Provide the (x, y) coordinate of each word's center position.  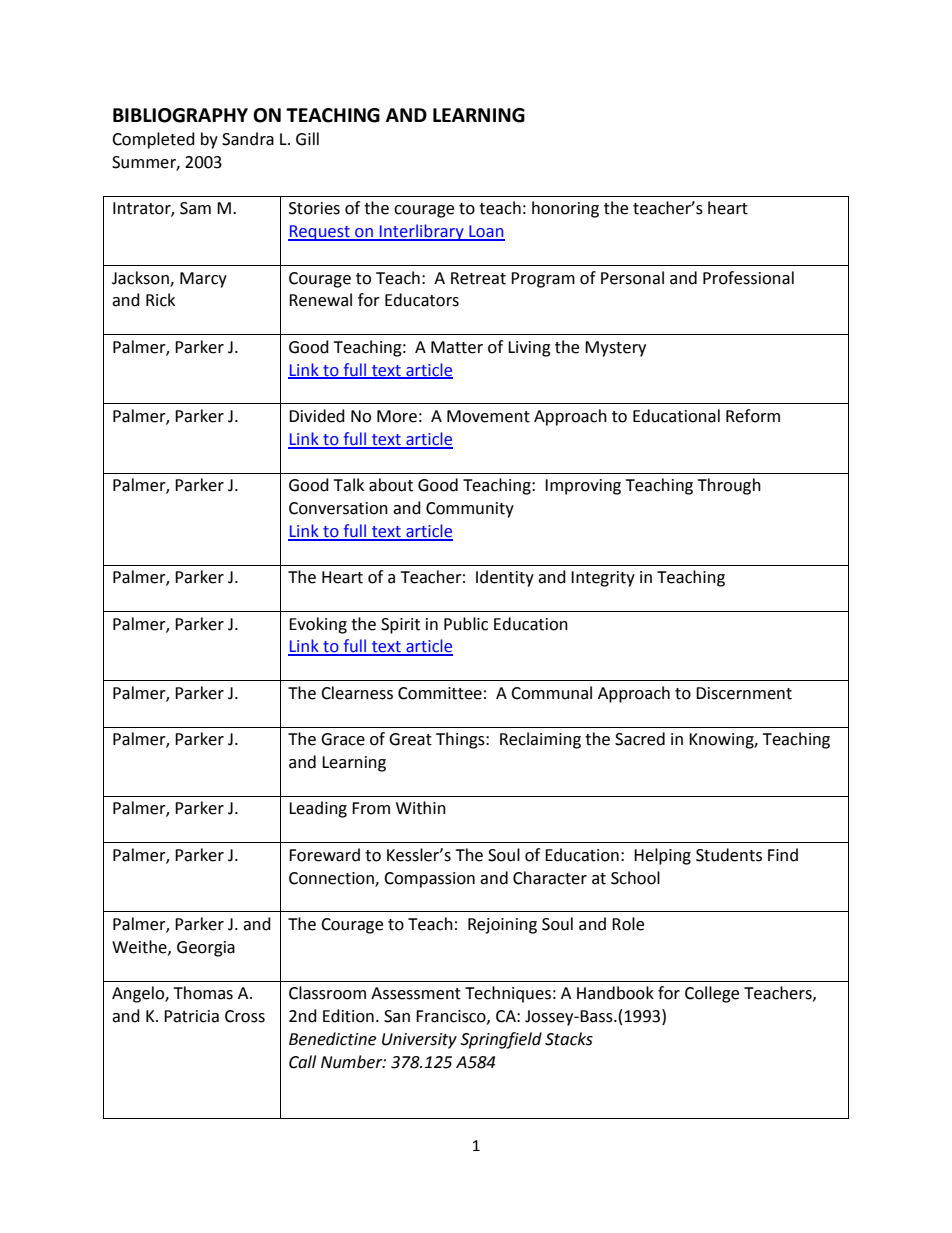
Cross (245, 1016)
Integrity (603, 579)
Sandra (248, 139)
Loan (486, 232)
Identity (505, 578)
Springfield (501, 1040)
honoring (565, 209)
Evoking (318, 625)
